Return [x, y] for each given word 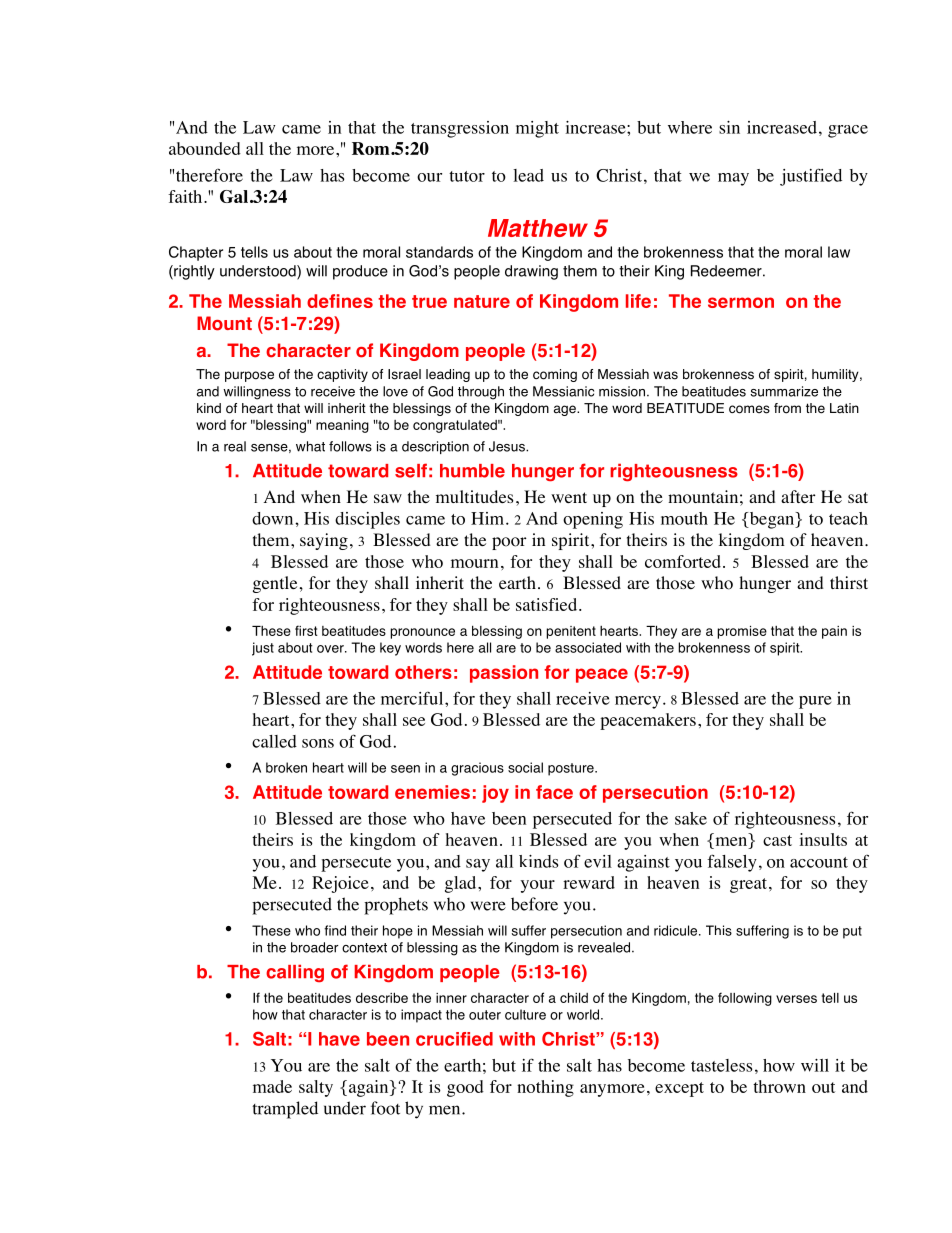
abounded [205, 148]
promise [742, 632]
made [272, 1086]
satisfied [548, 604]
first [306, 630]
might [537, 129]
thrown [779, 1086]
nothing [545, 1088]
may [733, 179]
